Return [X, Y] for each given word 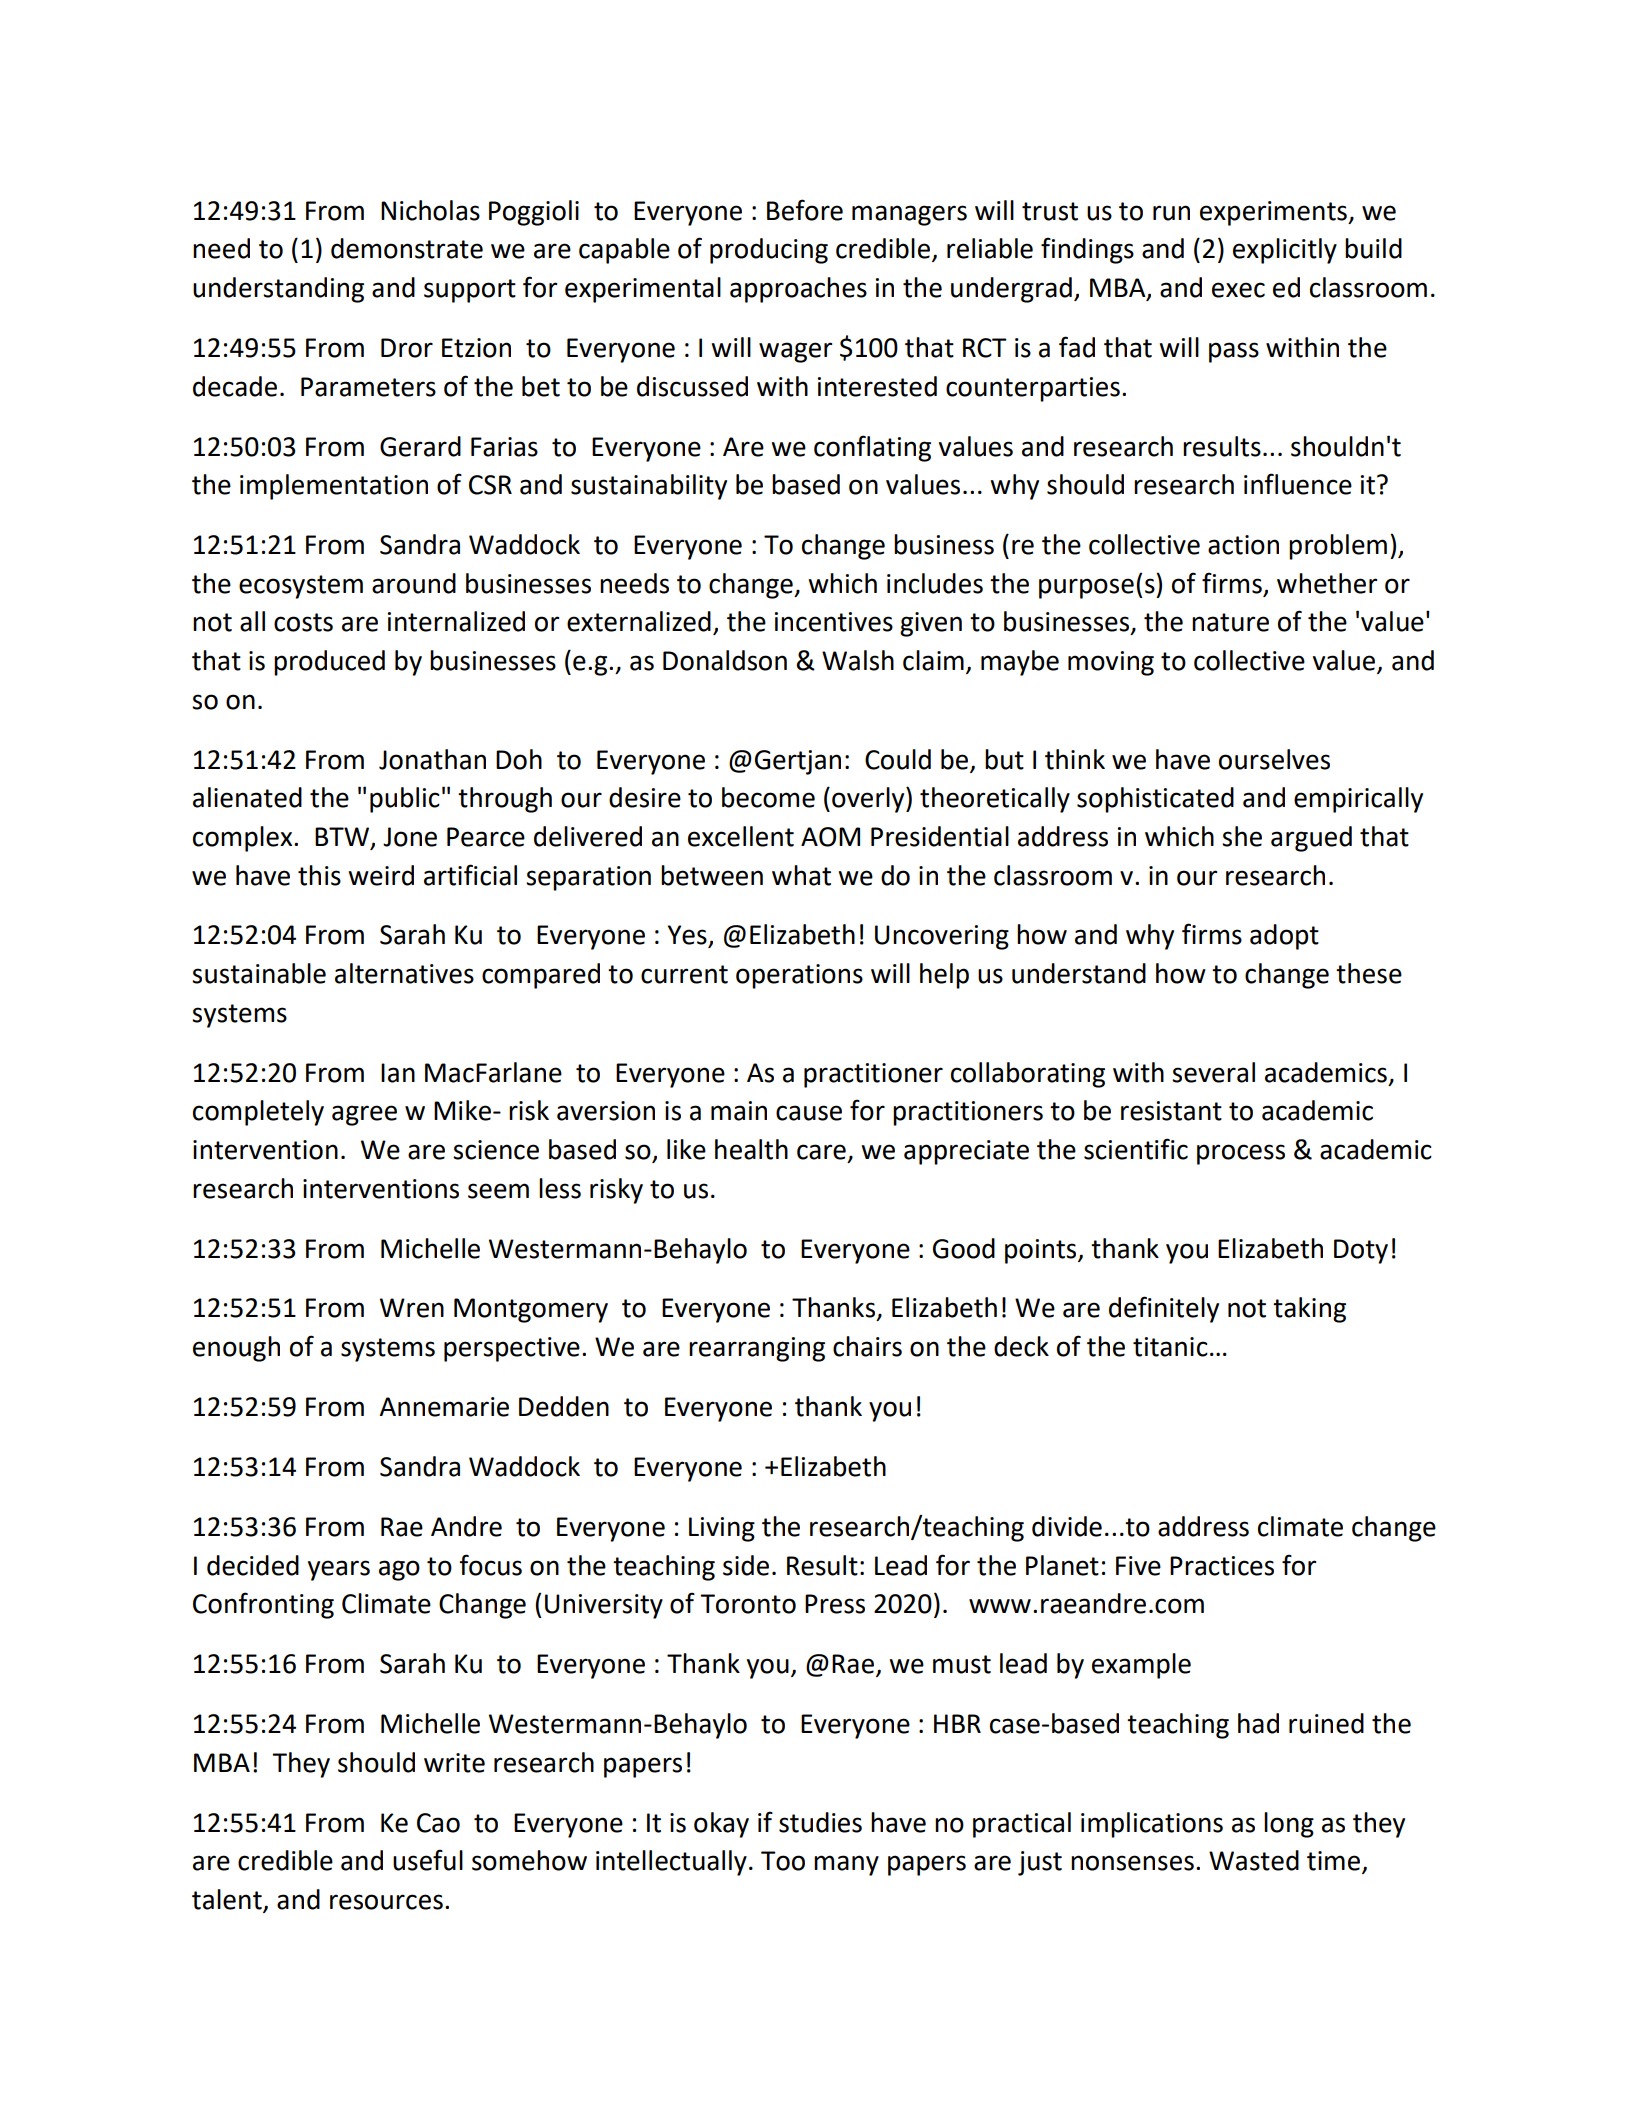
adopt [1284, 937]
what [801, 875]
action [1243, 545]
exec [1238, 290]
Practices [1222, 1566]
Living [722, 1529]
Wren [412, 1308]
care [821, 1152]
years [339, 1570]
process [1241, 1154]
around [414, 583]
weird [381, 875]
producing [769, 251]
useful [428, 1860]
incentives [834, 622]
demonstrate [407, 248]
